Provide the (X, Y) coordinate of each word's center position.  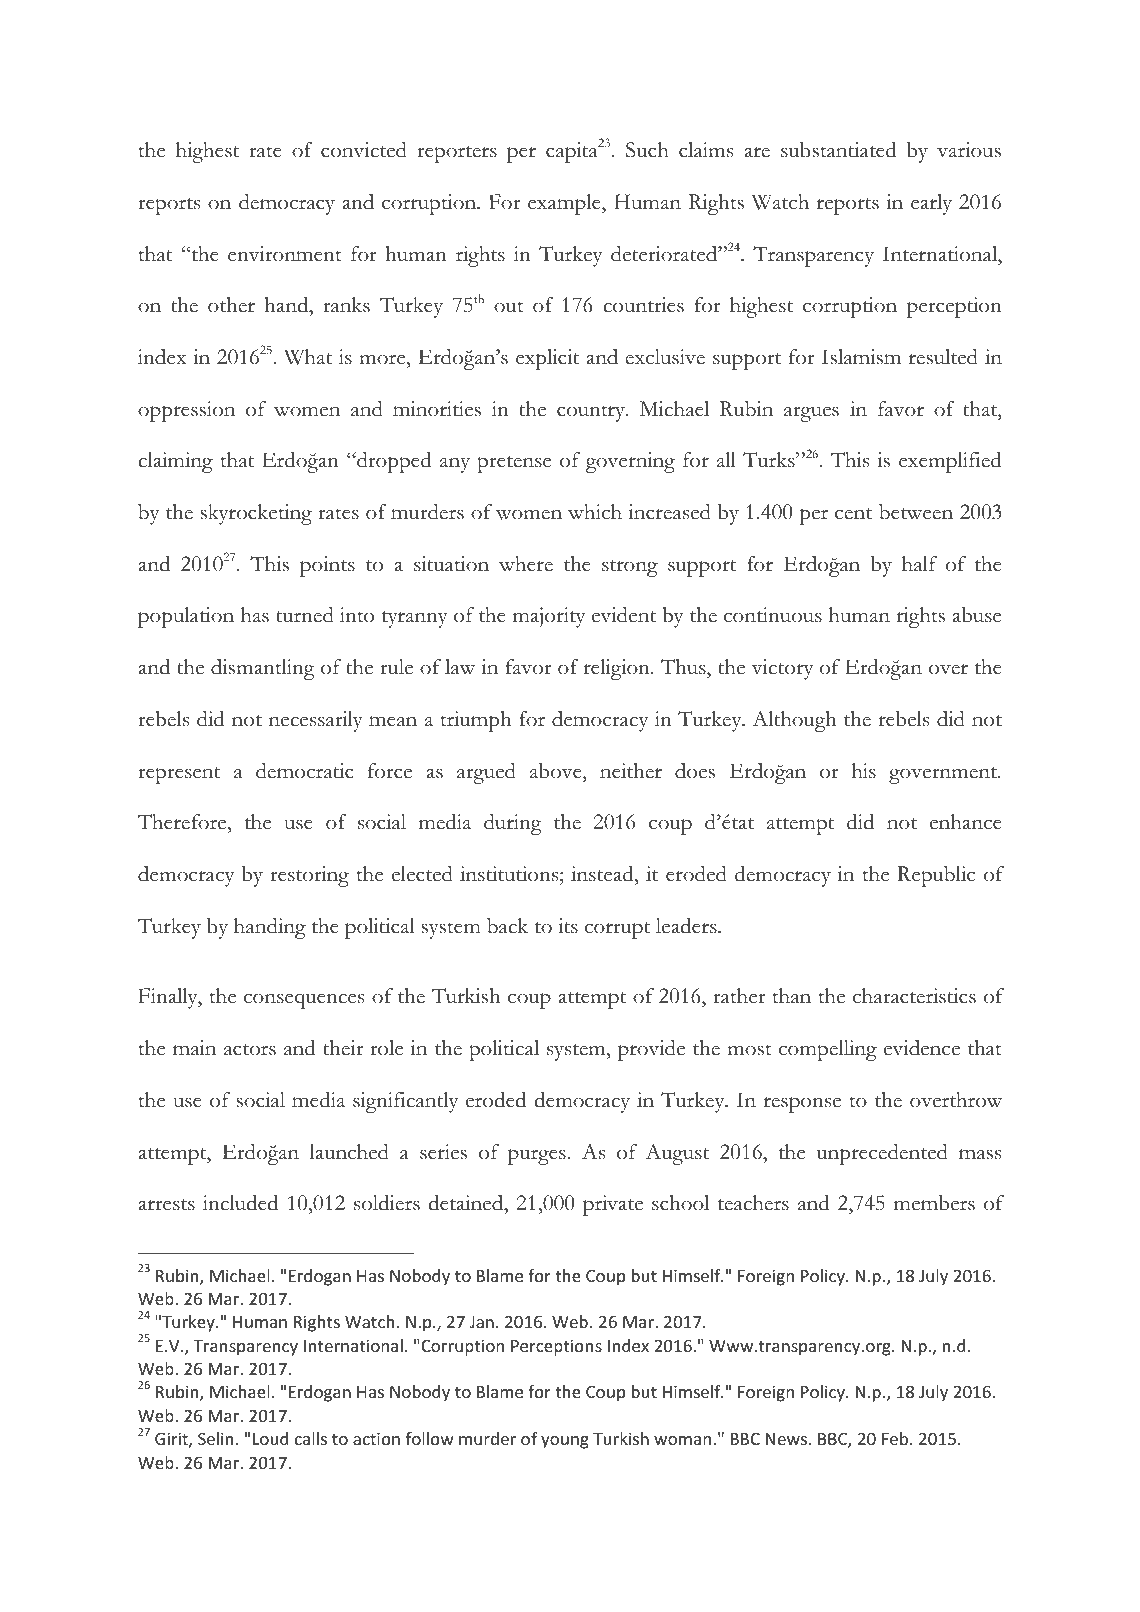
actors (250, 1050)
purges (537, 1157)
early (931, 204)
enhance (966, 822)
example (565, 204)
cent (853, 514)
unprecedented (882, 1154)
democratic (305, 771)
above (557, 771)
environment (285, 254)
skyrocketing (256, 514)
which (595, 512)
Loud (270, 1438)
